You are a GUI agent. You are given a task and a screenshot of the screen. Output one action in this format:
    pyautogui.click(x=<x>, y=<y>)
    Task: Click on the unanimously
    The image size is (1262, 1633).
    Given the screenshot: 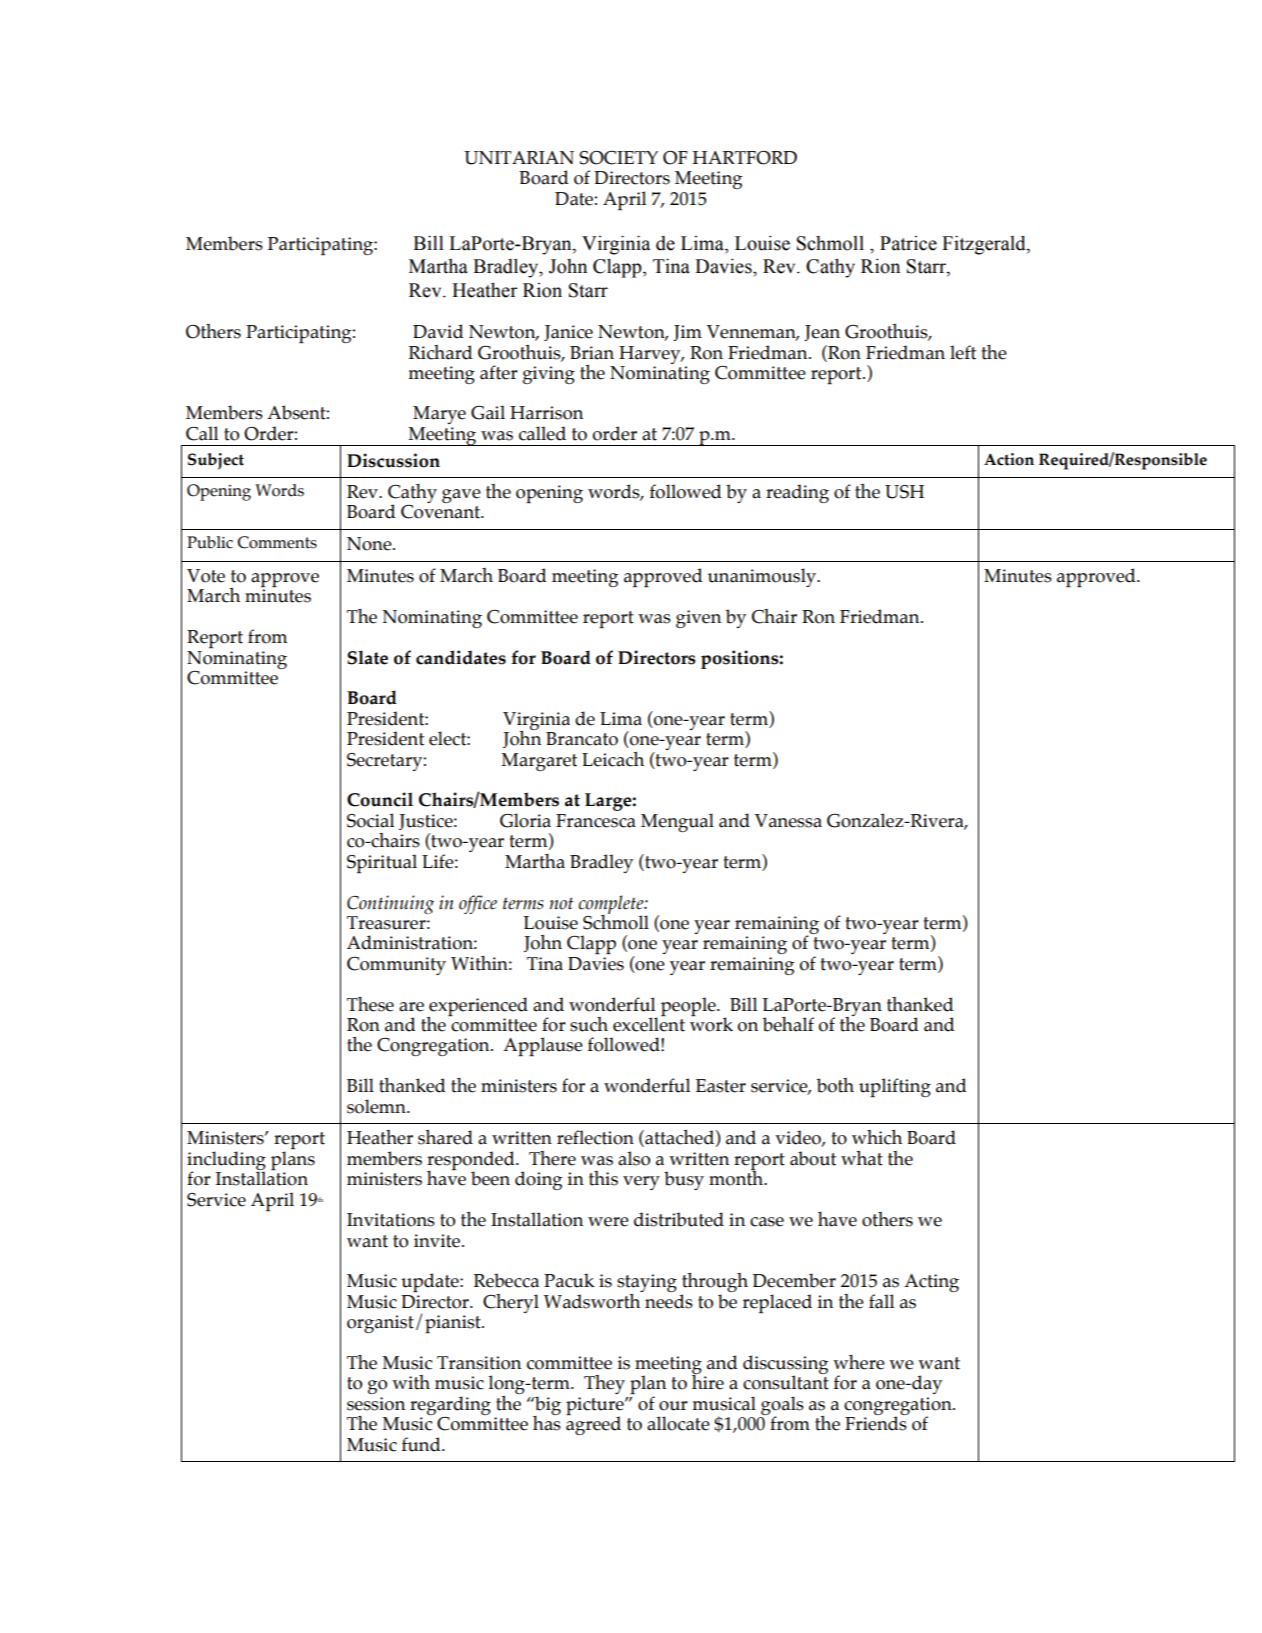 What is the action you would take?
    pyautogui.click(x=763, y=577)
